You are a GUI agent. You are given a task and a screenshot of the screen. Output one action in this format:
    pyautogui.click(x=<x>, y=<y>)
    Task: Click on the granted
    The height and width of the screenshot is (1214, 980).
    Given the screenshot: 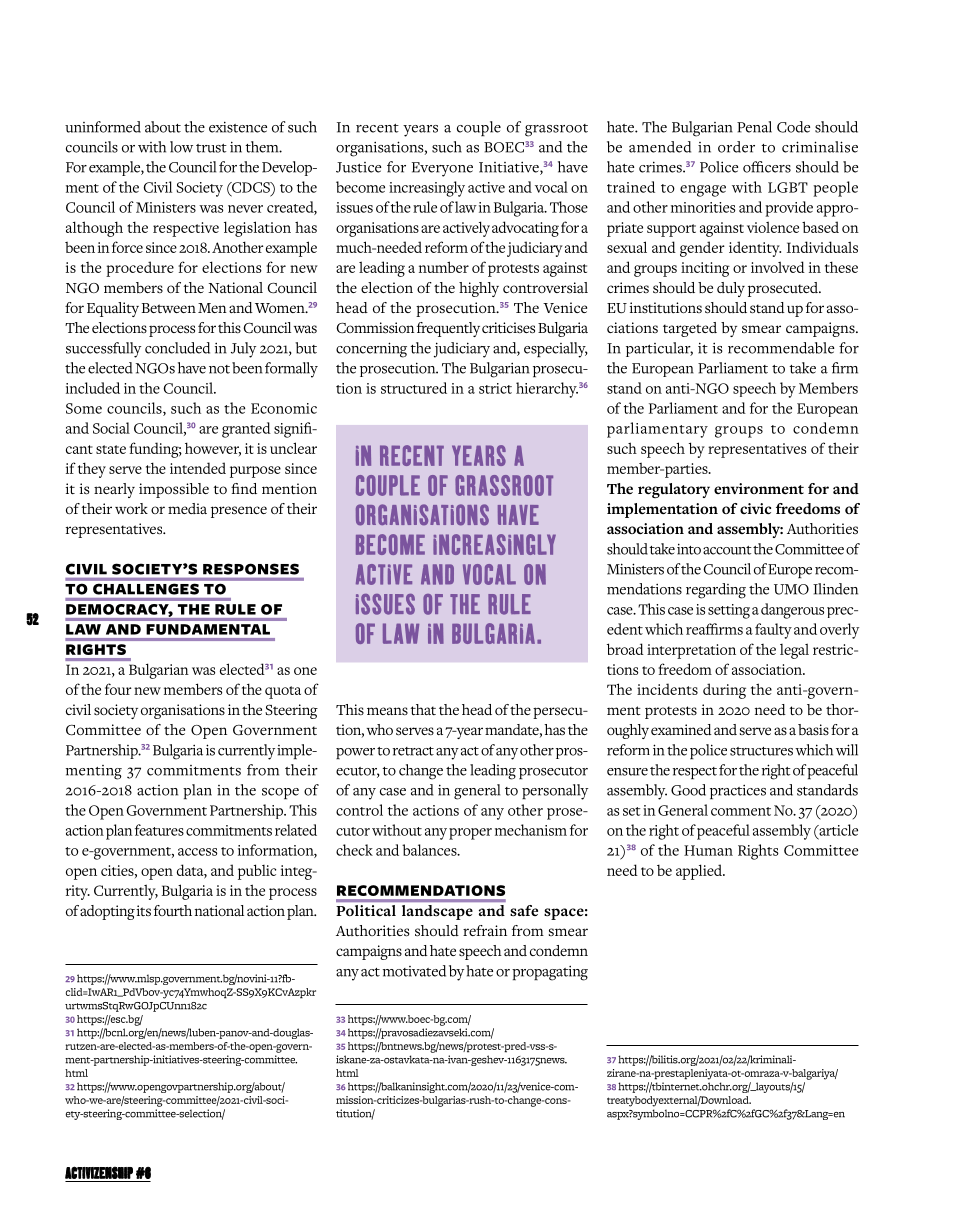 What is the action you would take?
    pyautogui.click(x=246, y=430)
